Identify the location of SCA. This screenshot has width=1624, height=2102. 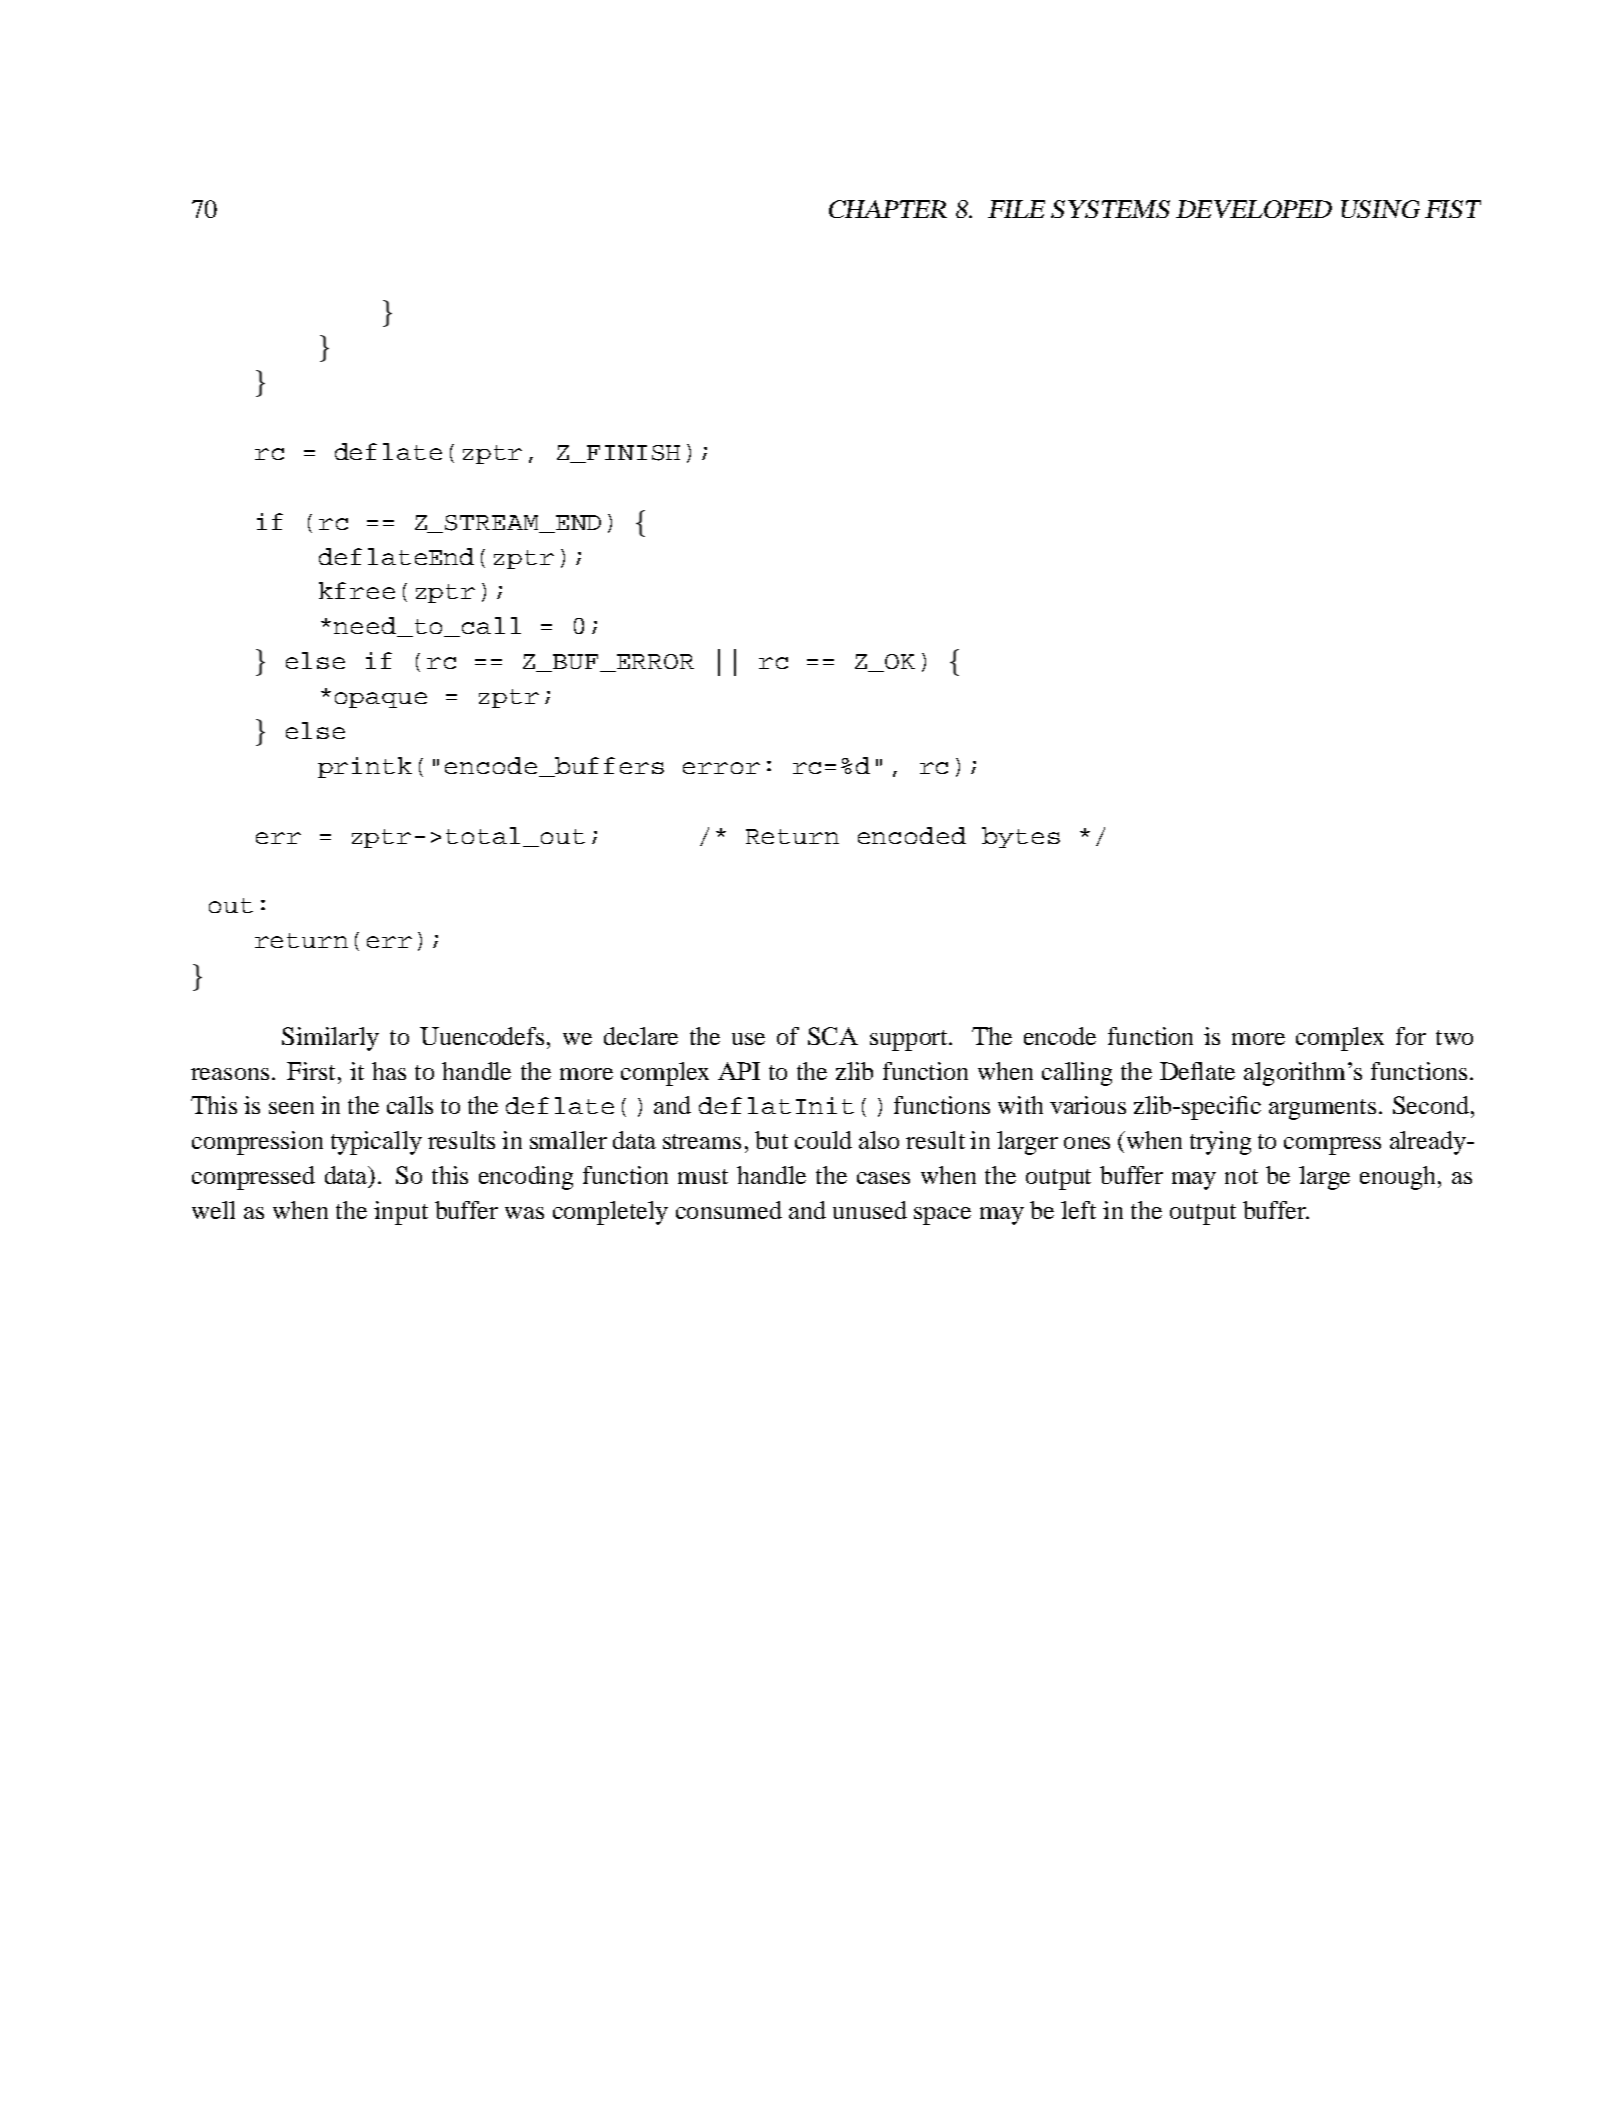
(833, 1036).
